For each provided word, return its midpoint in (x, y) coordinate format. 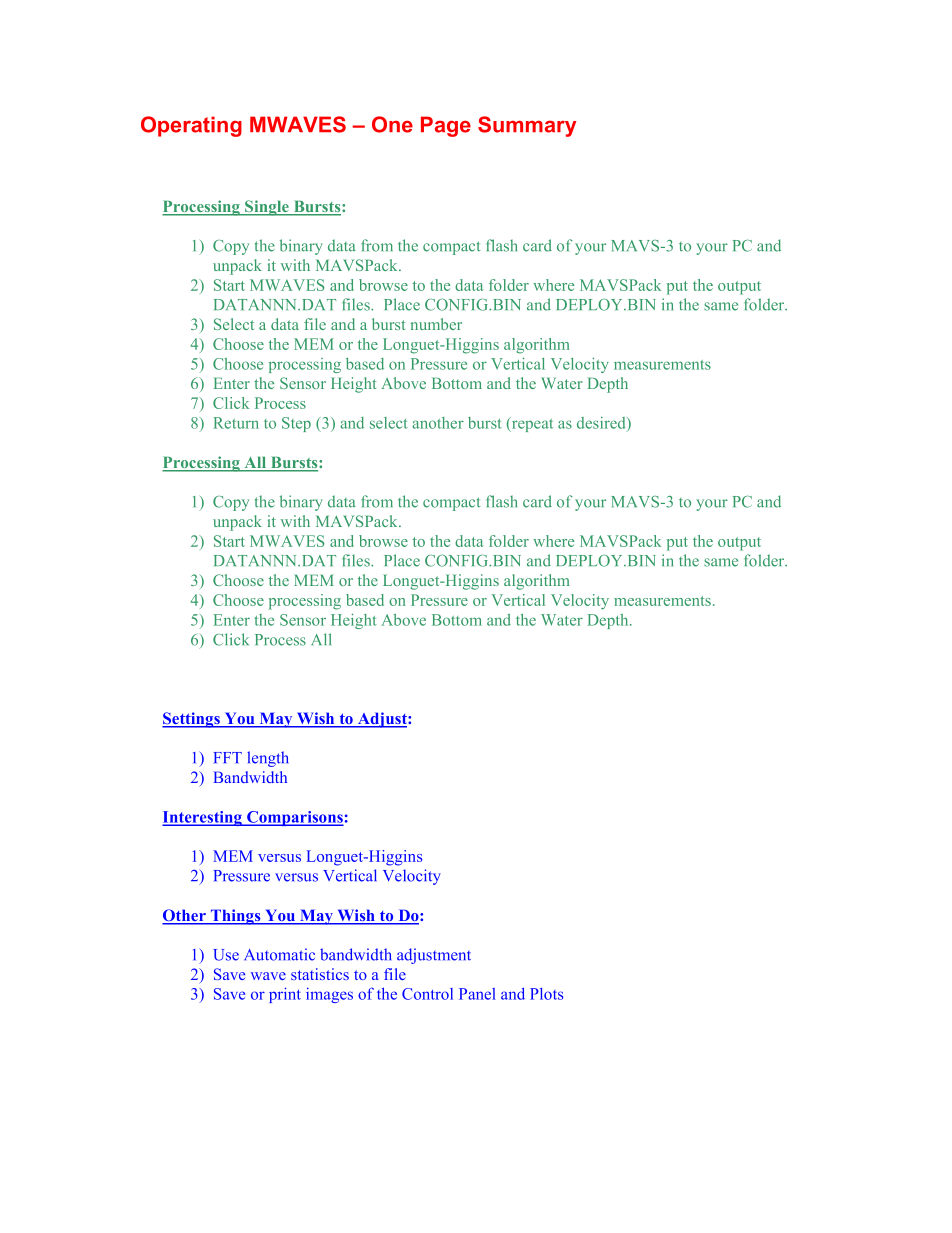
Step (296, 424)
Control (427, 994)
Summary (527, 126)
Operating (191, 126)
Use (226, 955)
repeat (531, 424)
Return (236, 423)
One (392, 124)
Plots (546, 994)
